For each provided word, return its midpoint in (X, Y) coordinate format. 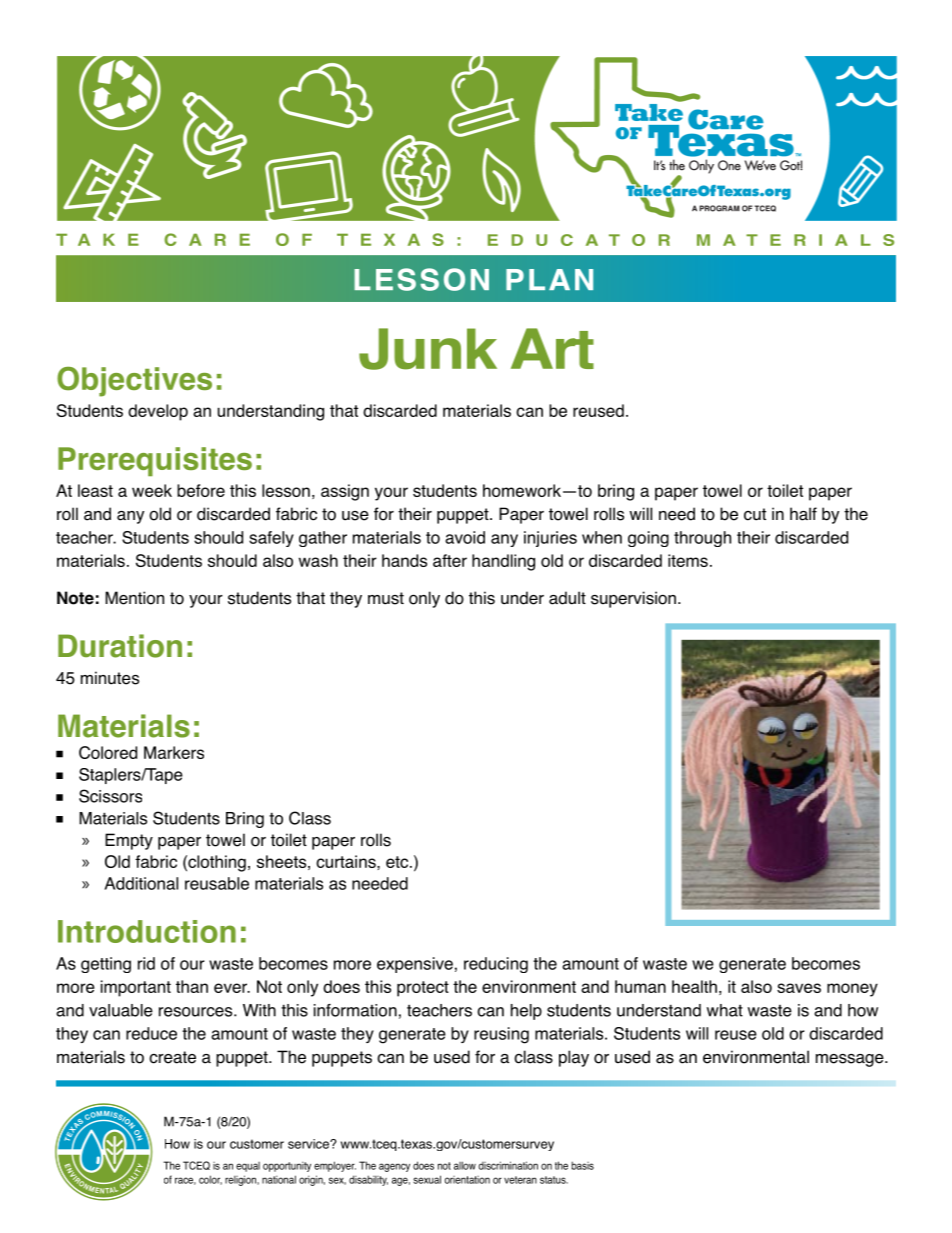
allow (465, 1165)
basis (583, 1165)
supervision (633, 599)
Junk (428, 349)
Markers (174, 752)
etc (398, 862)
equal (248, 1167)
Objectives (134, 382)
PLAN (549, 279)
